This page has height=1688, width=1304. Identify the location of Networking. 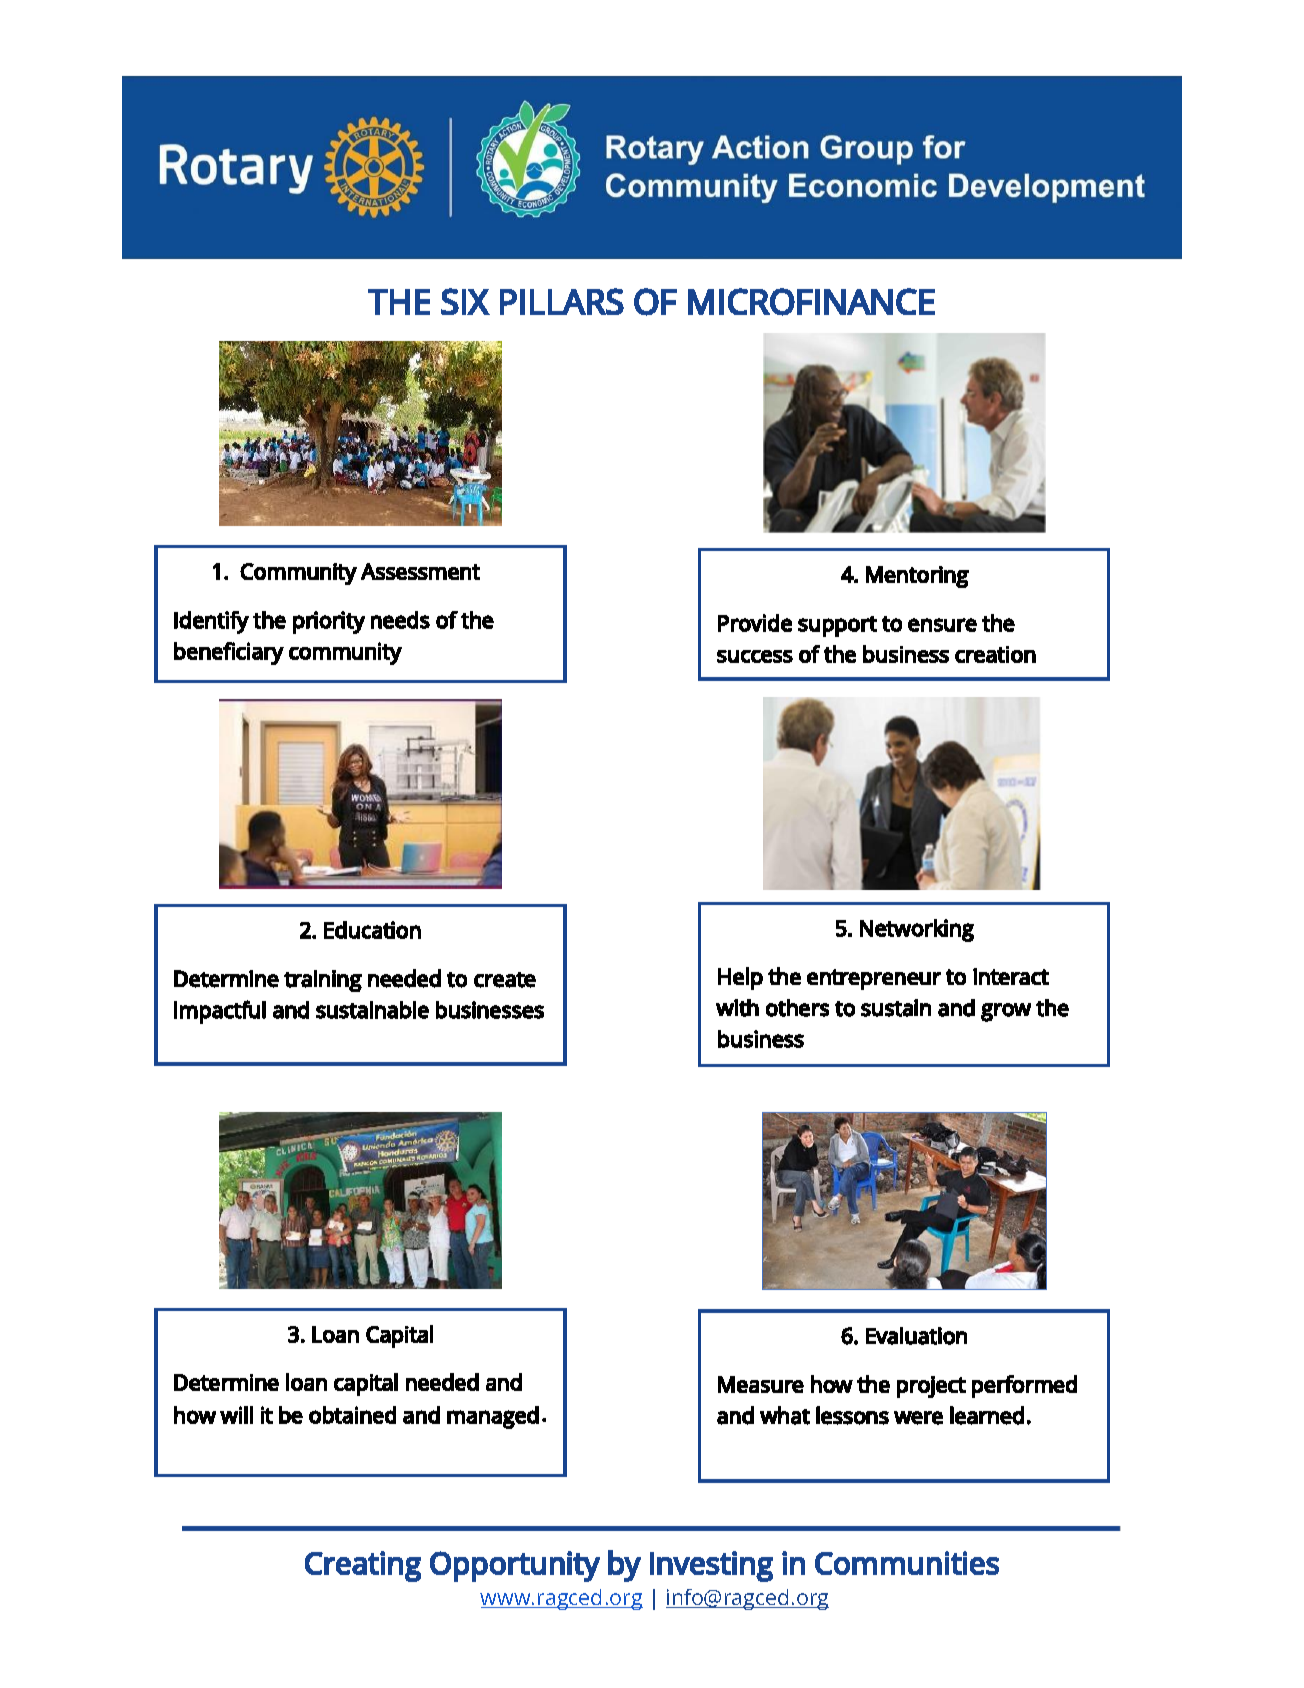
(917, 930).
